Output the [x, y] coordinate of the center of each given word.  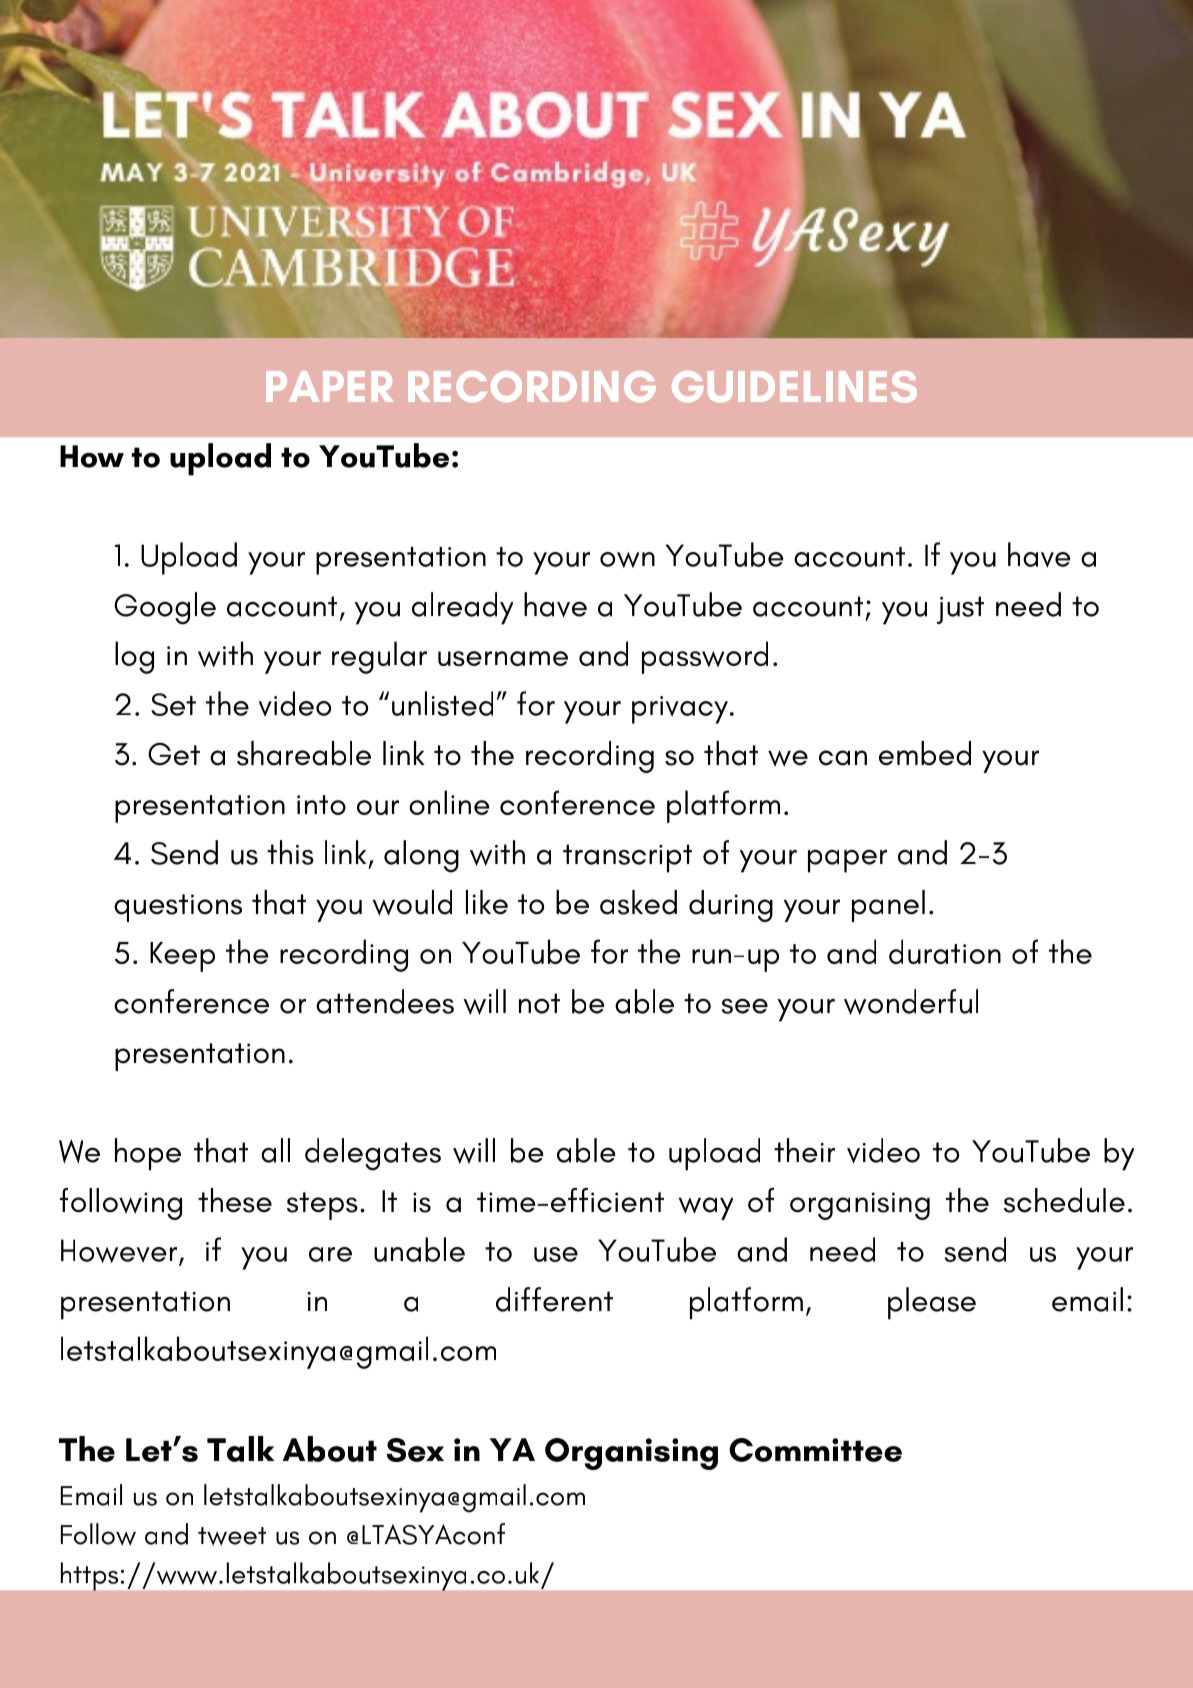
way [706, 1208]
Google [165, 608]
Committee [815, 1450]
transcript [627, 858]
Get [174, 754]
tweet [232, 1536]
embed [925, 753]
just [960, 610]
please [932, 1303]
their [804, 1150]
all [275, 1150]
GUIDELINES [794, 387]
